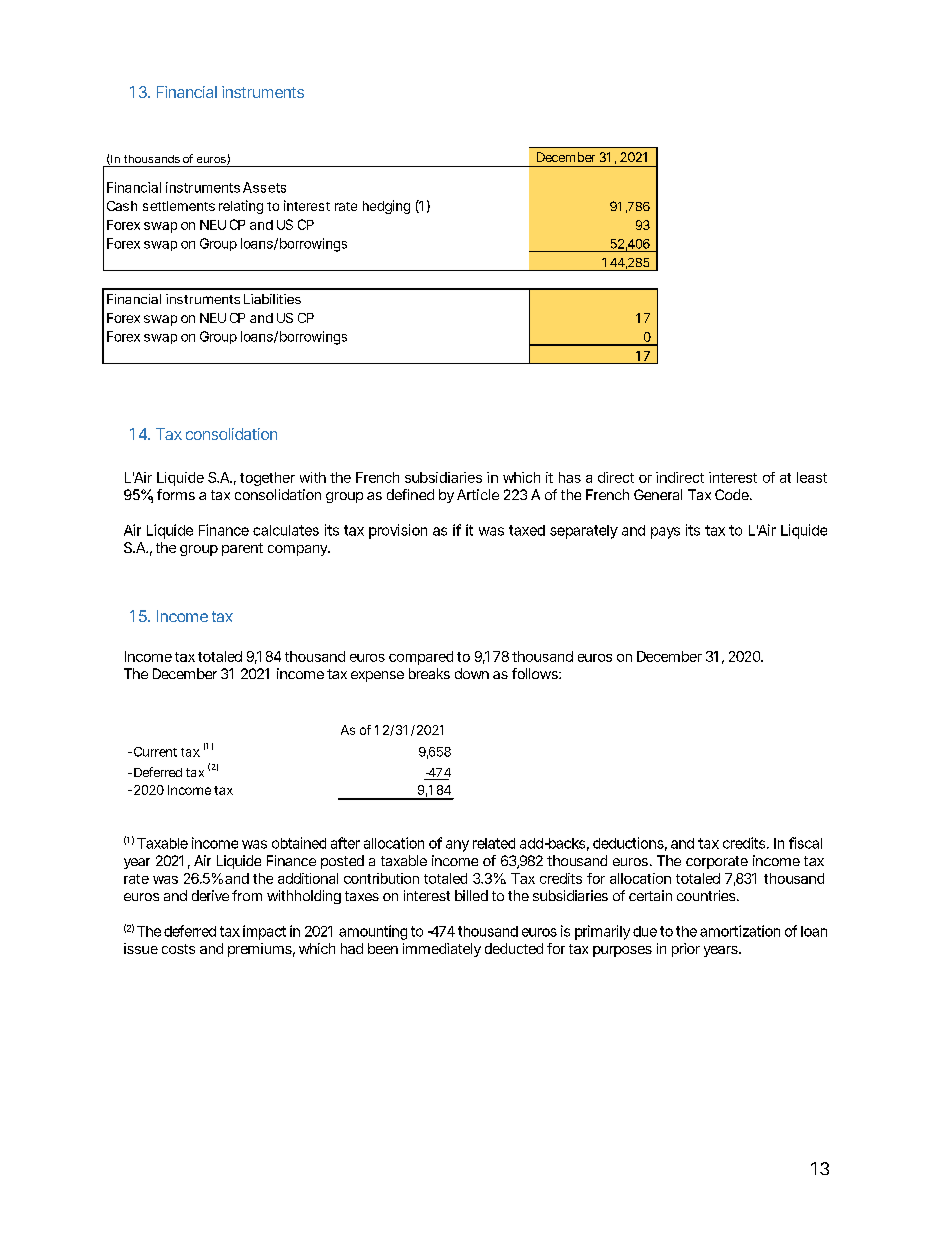 This document has width=952, height=1233. Describe the element at coordinates (241, 207) in the document. I see `relating` at that location.
